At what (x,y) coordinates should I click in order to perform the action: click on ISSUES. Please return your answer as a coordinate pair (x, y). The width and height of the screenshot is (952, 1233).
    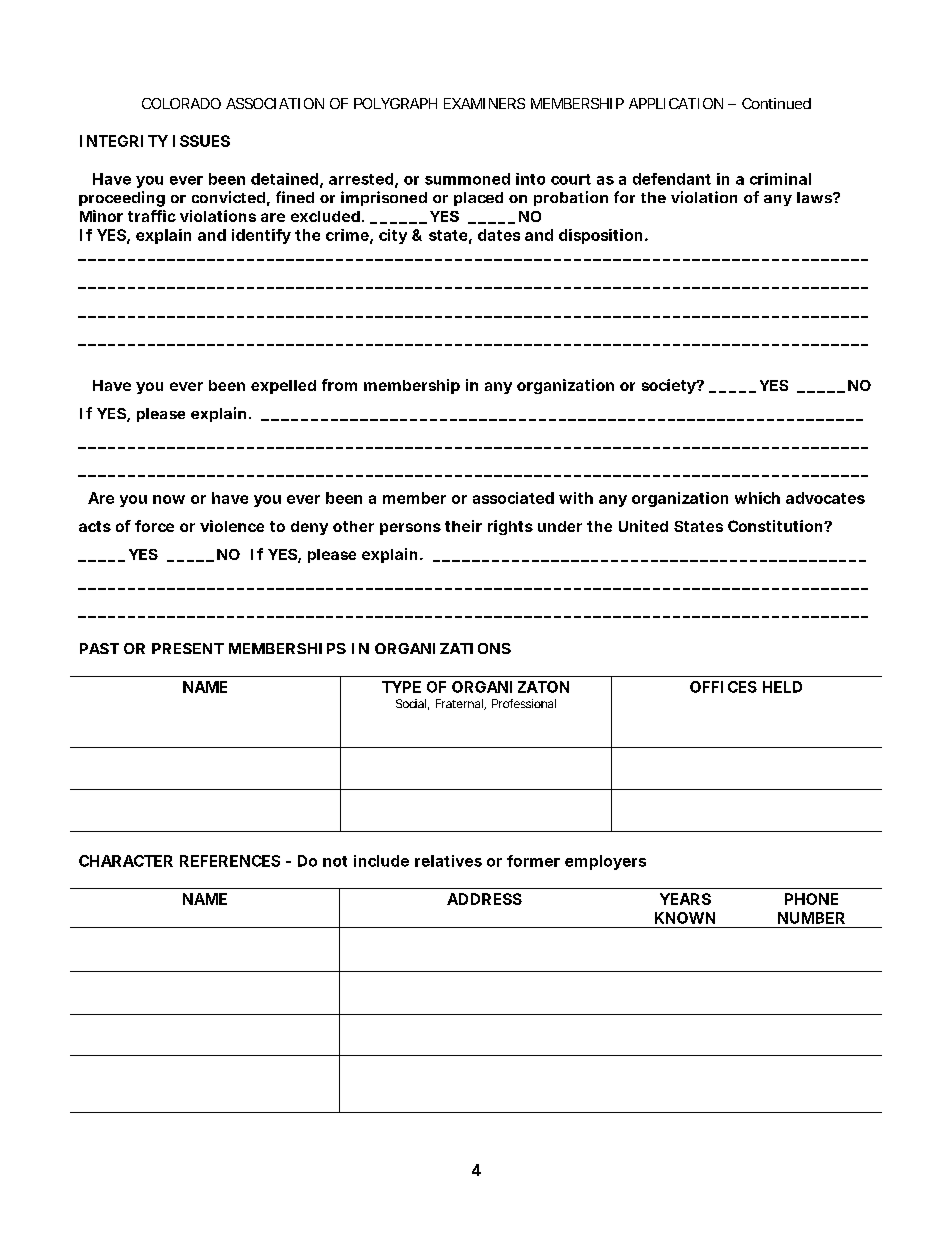
    Looking at the image, I should click on (201, 141).
